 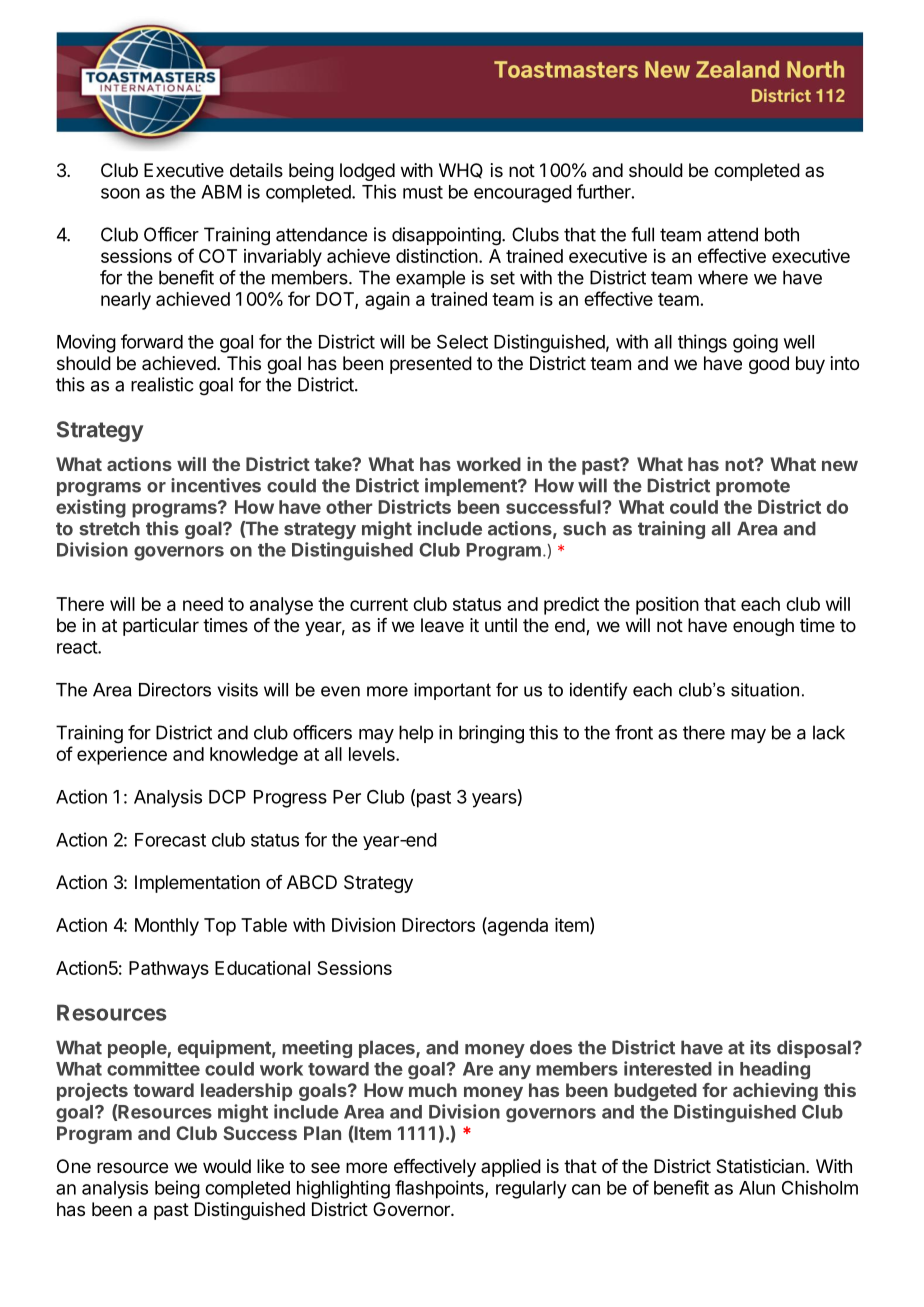 What do you see at coordinates (120, 193) in the screenshot?
I see `soon` at bounding box center [120, 193].
